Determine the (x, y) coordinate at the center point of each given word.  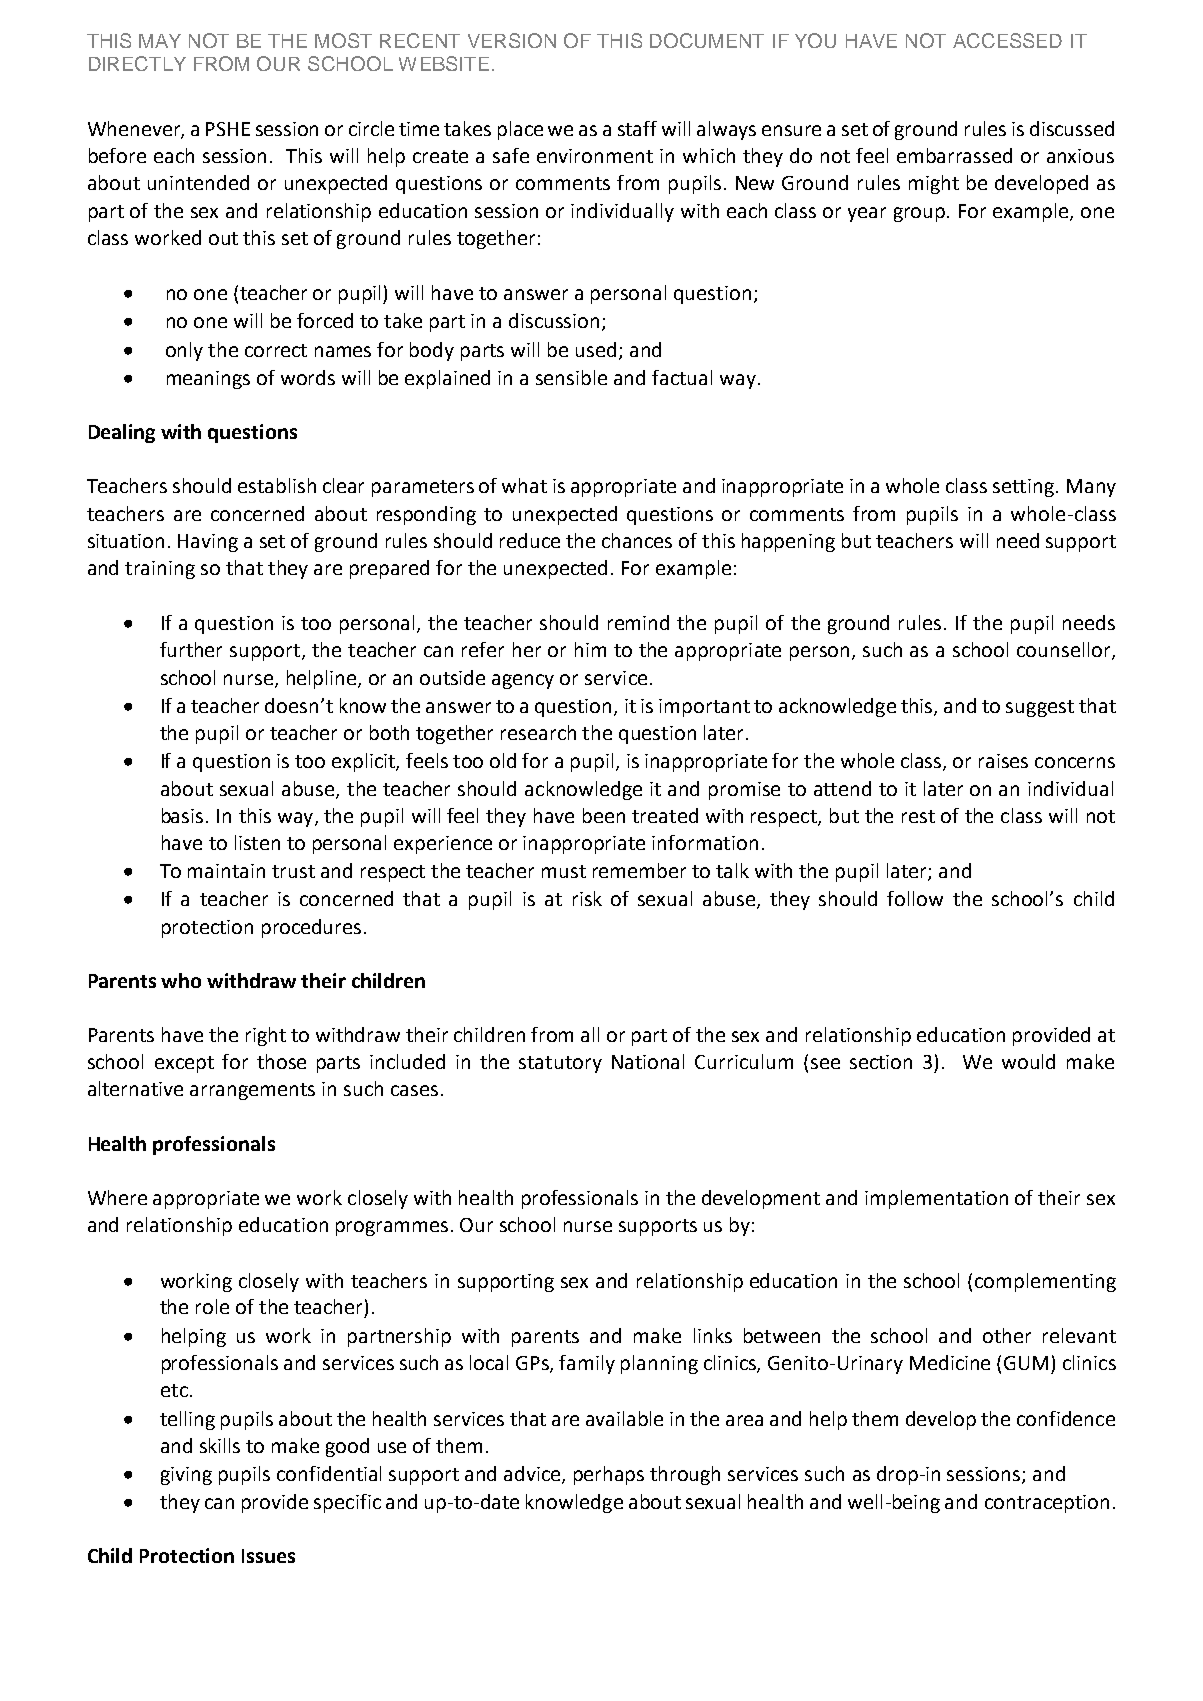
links (713, 1335)
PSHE (228, 129)
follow (915, 898)
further (191, 649)
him (590, 649)
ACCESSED (1007, 40)
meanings (208, 380)
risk (587, 898)
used (596, 349)
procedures (311, 928)
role (212, 1306)
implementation (936, 1199)
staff (637, 128)
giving (186, 1476)
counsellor (1065, 651)
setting (1025, 488)
